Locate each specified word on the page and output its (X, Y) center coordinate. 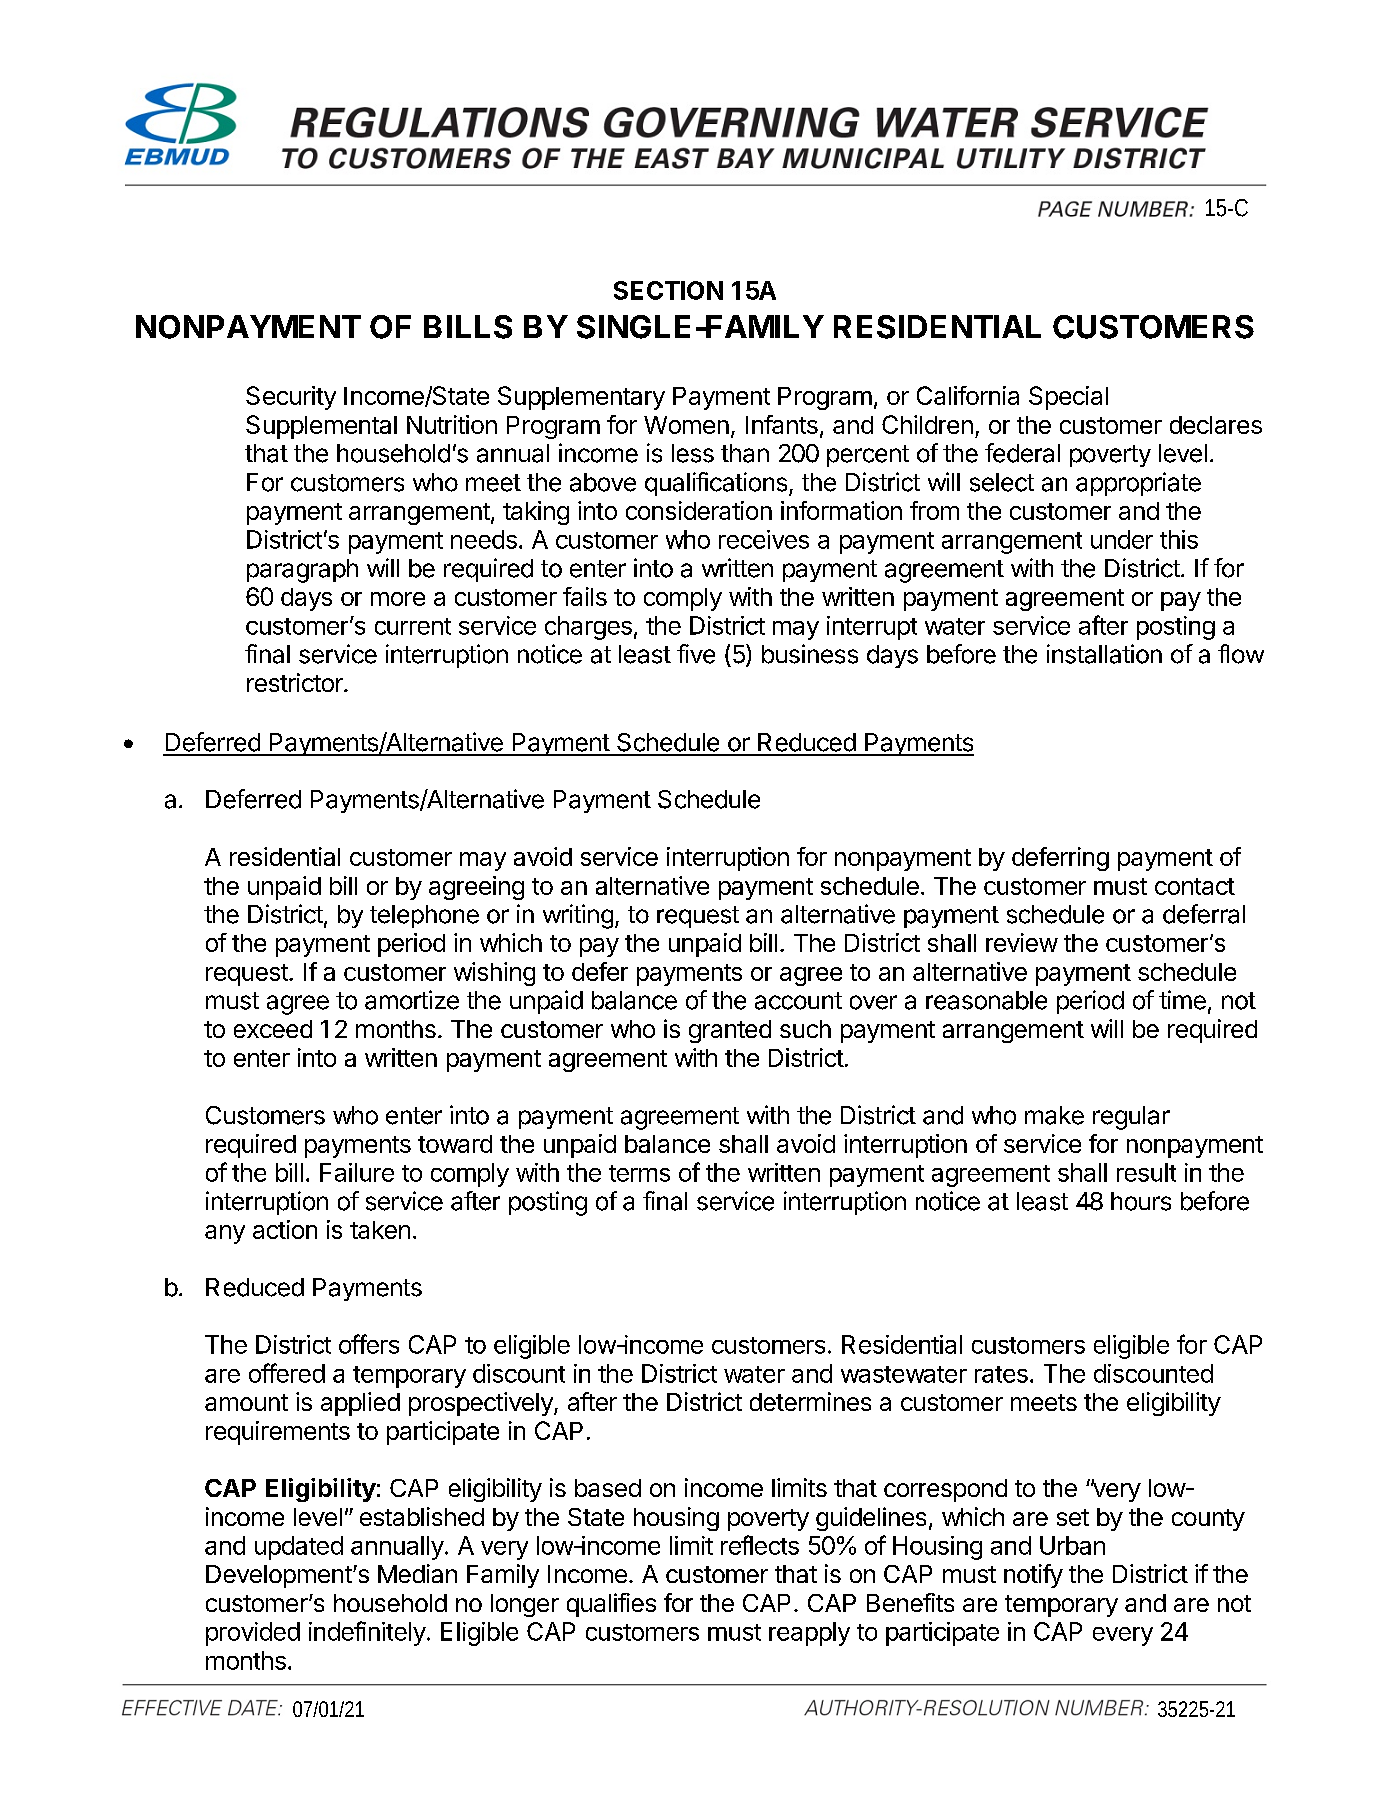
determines (810, 1401)
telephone (424, 916)
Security (291, 398)
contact (1195, 886)
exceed (273, 1029)
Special (1068, 398)
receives (764, 539)
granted (730, 1031)
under (1122, 539)
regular (1131, 1118)
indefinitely (367, 1633)
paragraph (302, 571)
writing (578, 916)
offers (369, 1344)
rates (1001, 1374)
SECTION (668, 290)
